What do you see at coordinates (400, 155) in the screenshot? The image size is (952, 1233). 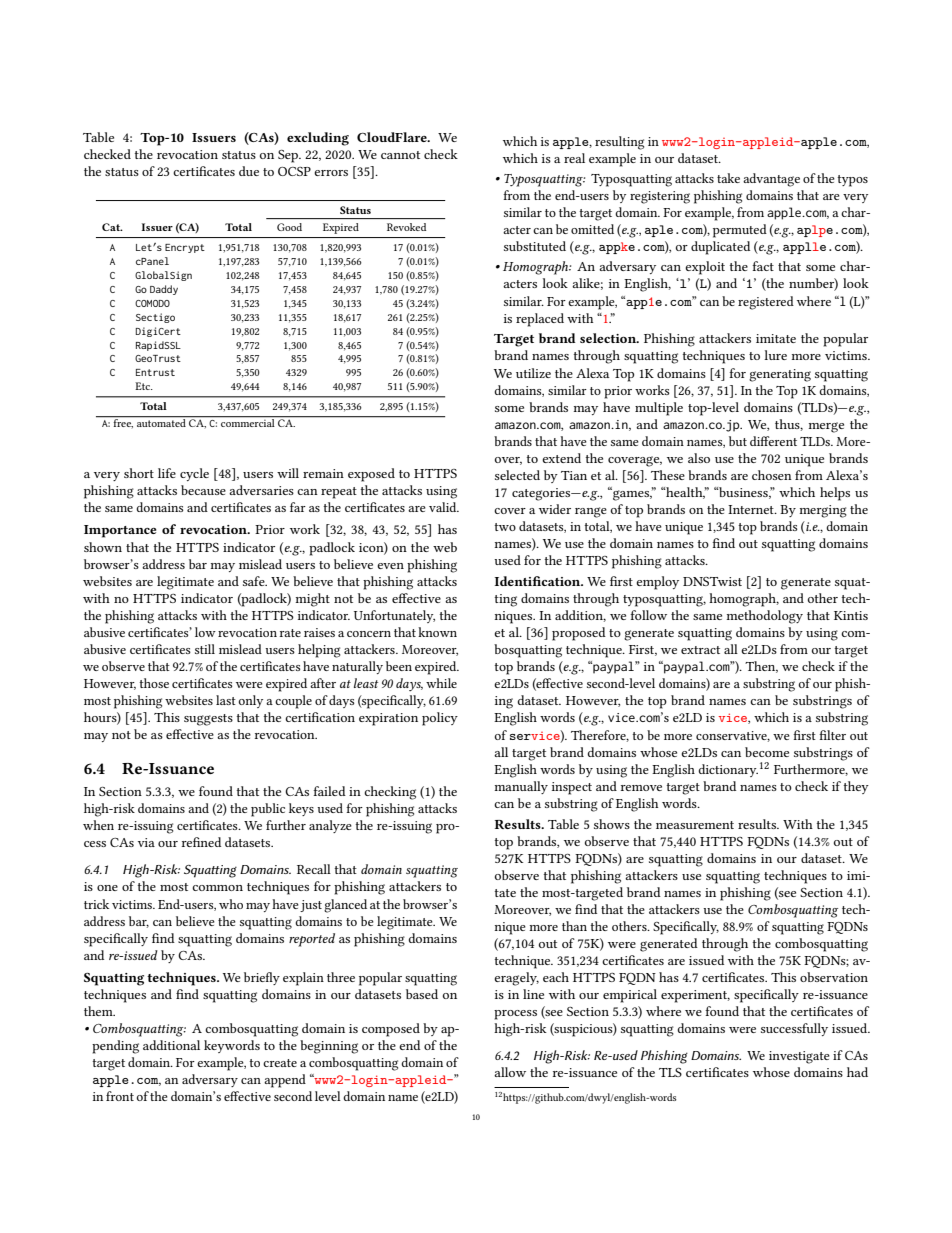 I see `cannot` at bounding box center [400, 155].
